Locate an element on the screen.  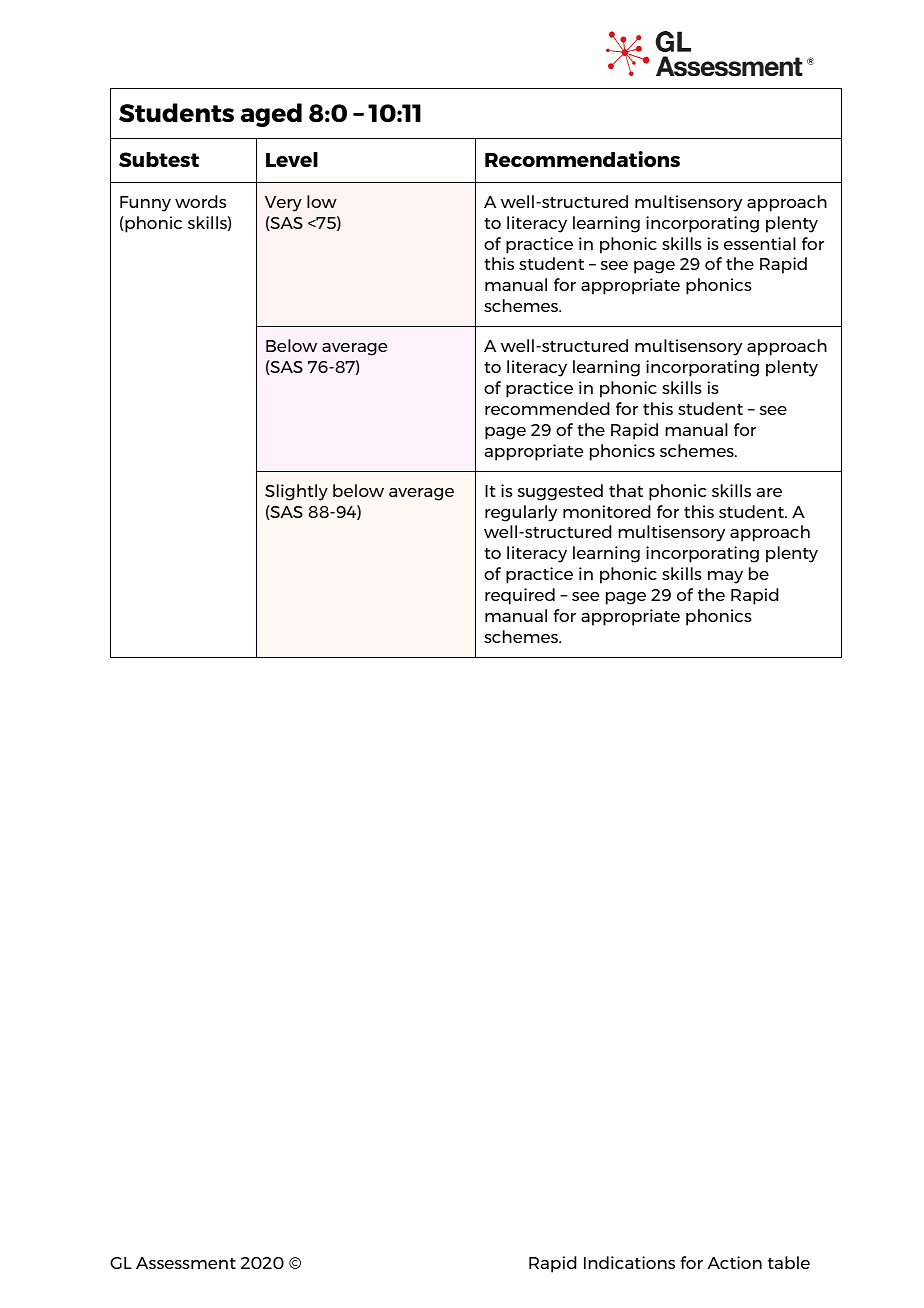
required is located at coordinates (520, 596).
